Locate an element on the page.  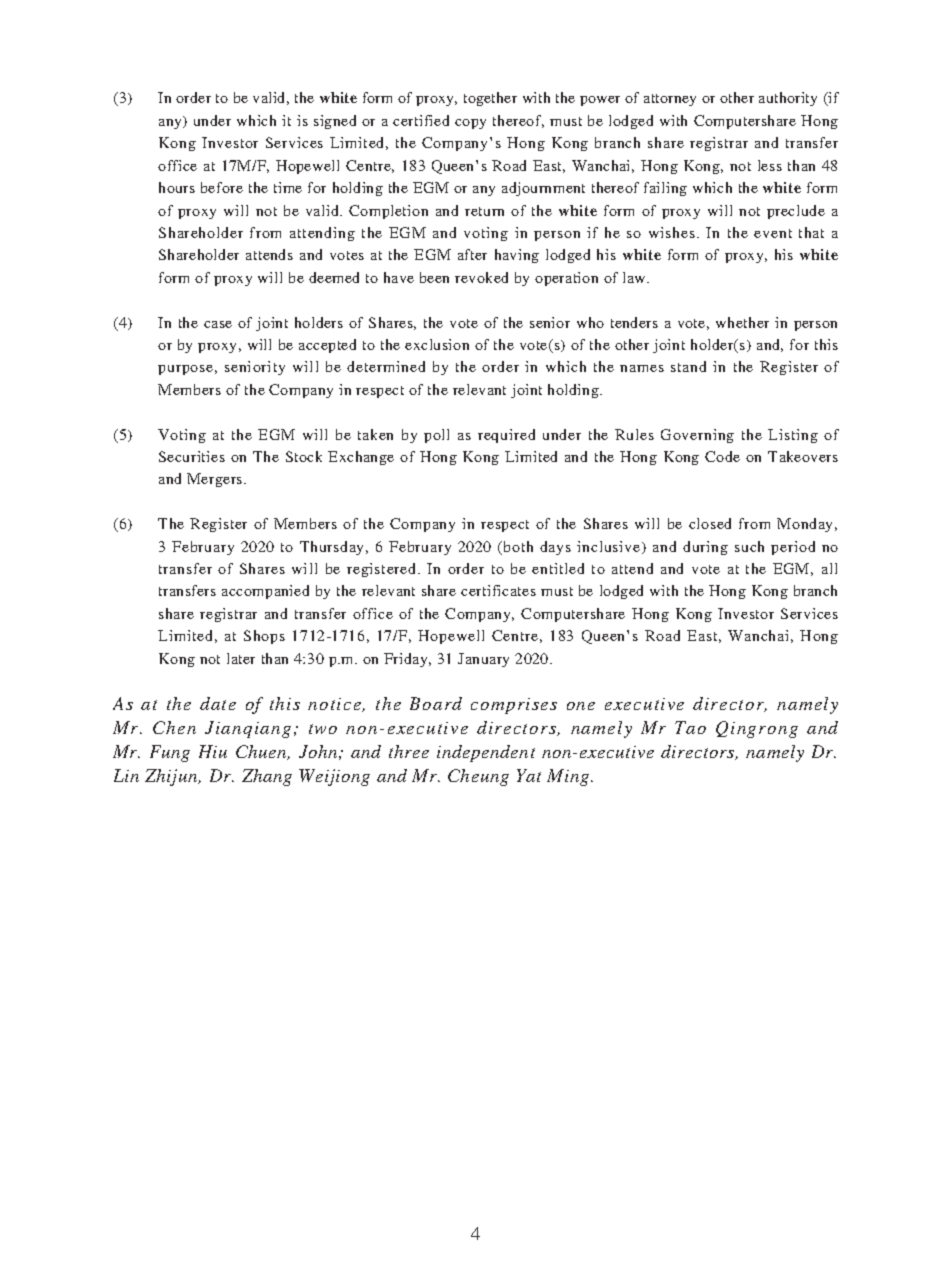
authority is located at coordinates (788, 99).
